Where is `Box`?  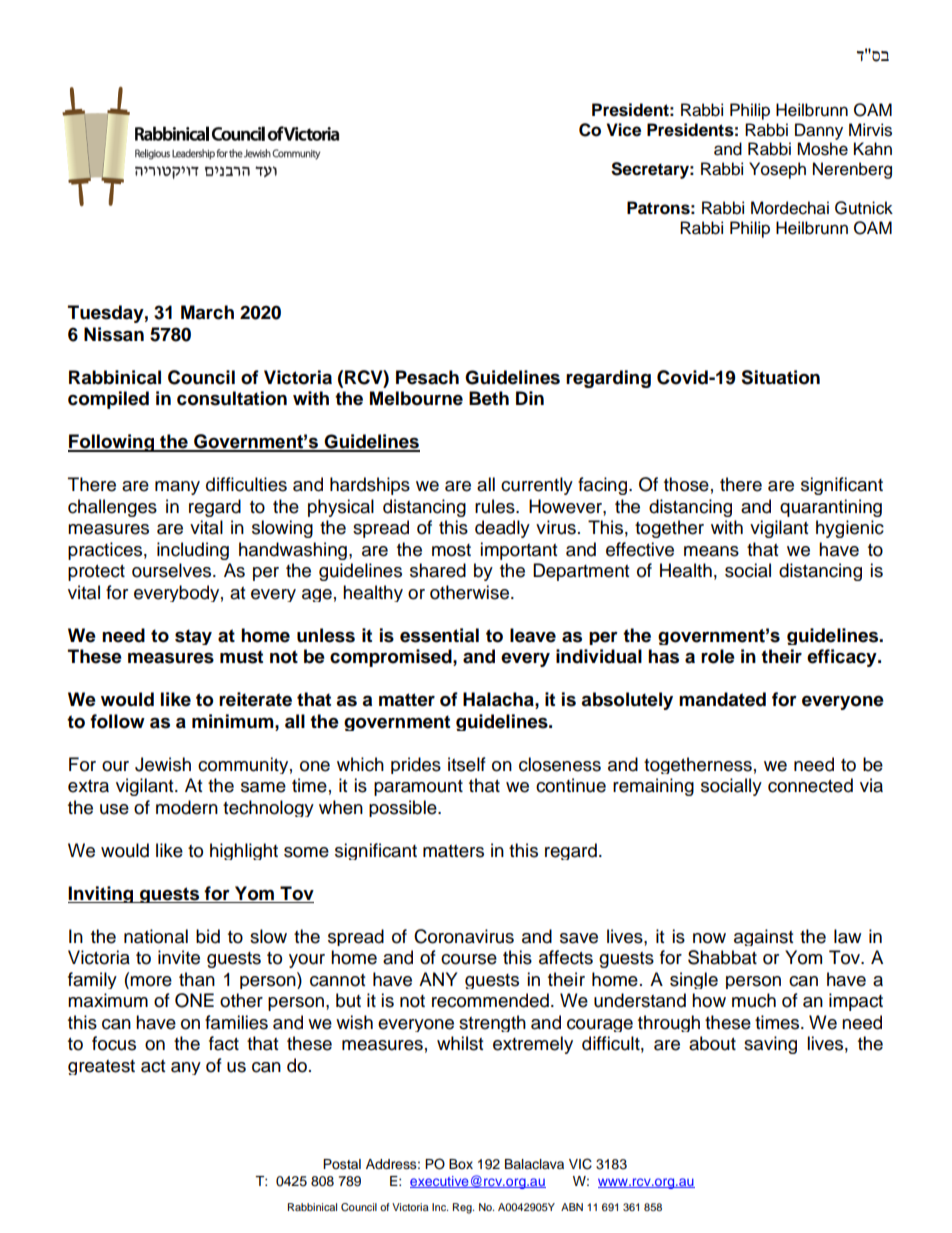 Box is located at coordinates (461, 1164).
